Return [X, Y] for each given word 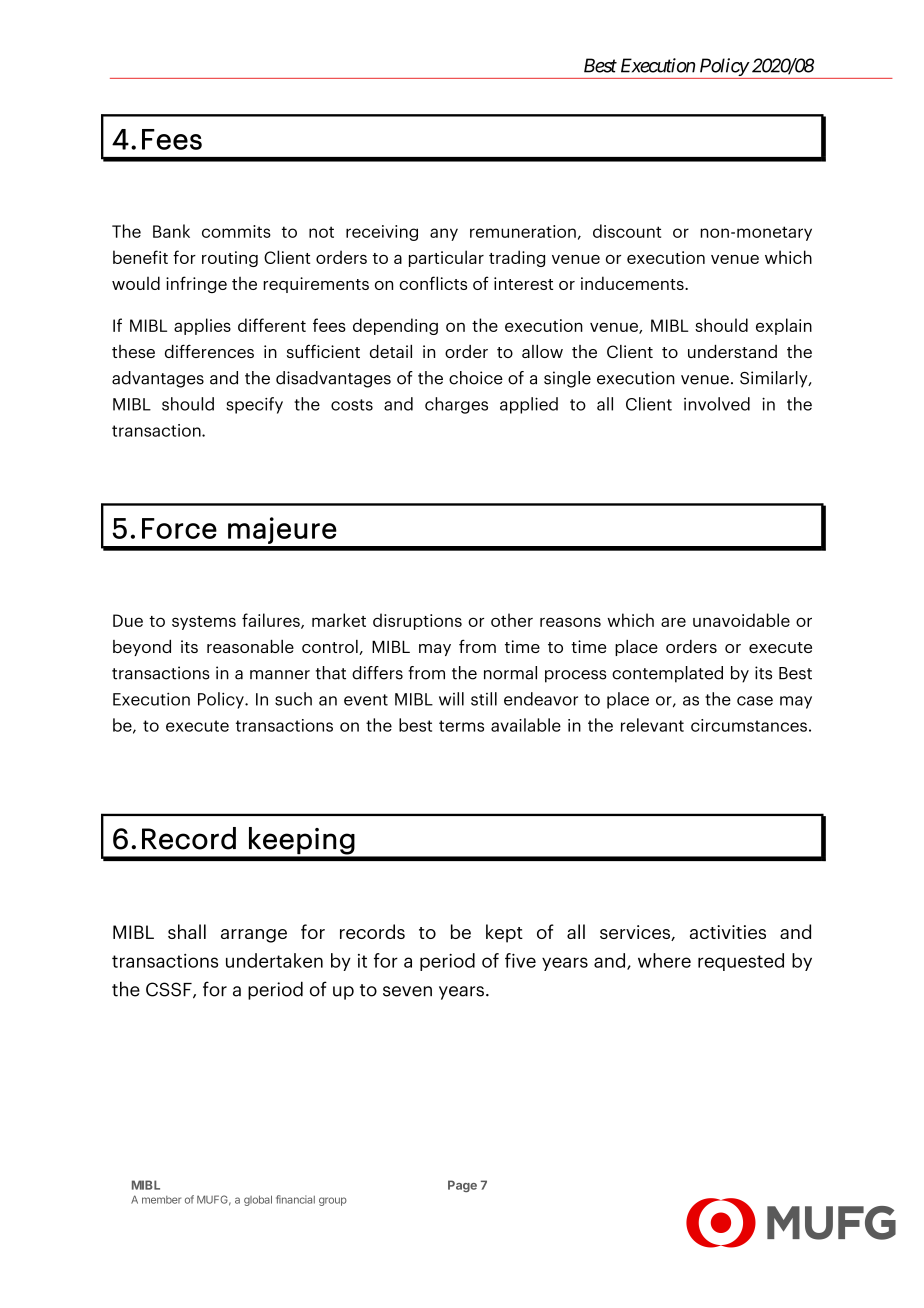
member [161, 1200]
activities [728, 932]
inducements [633, 283]
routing [230, 259]
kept [504, 933]
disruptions [417, 621]
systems [204, 623]
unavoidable [741, 620]
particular [446, 258]
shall [187, 931]
